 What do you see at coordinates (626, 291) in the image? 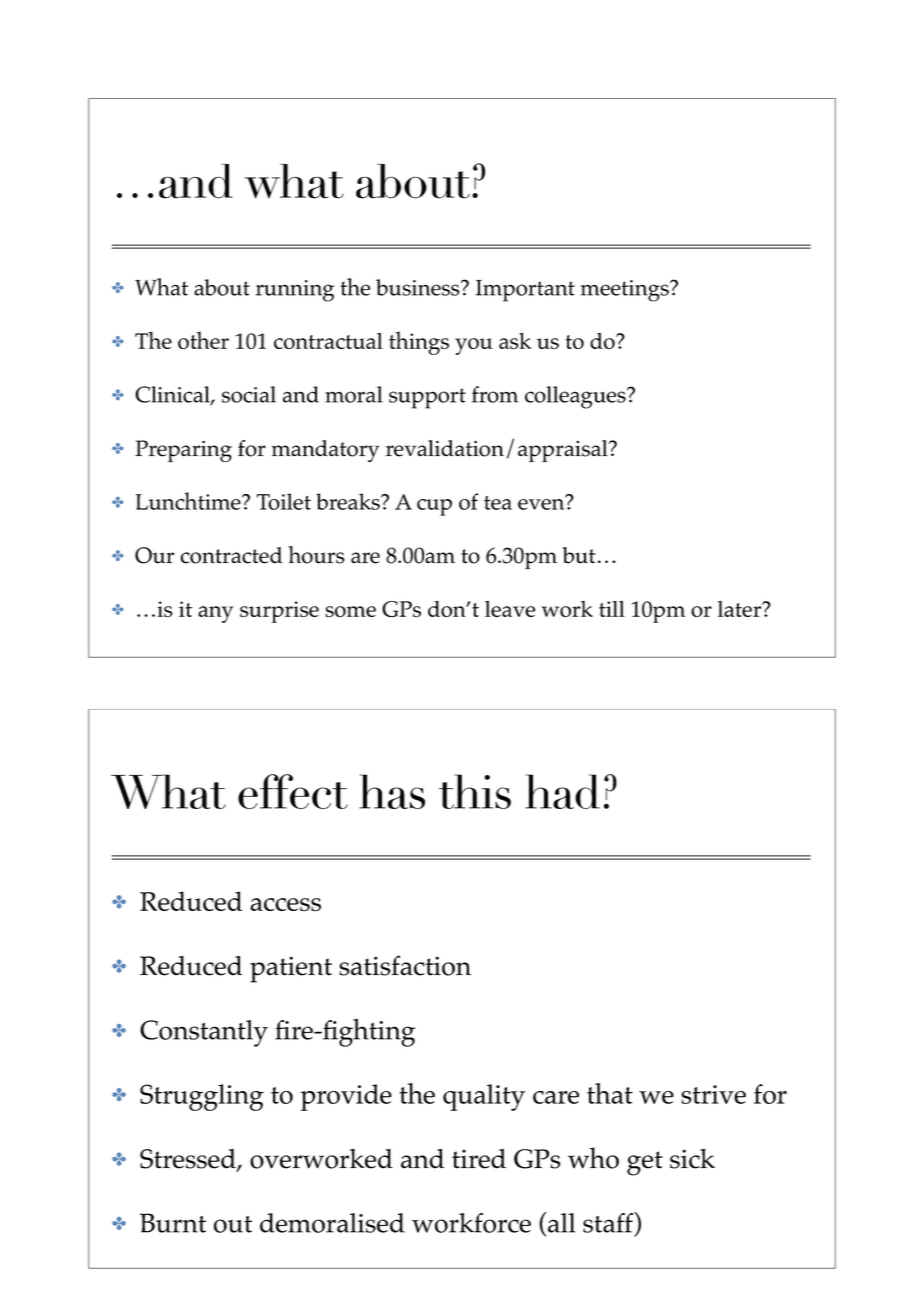
I see `meetings` at bounding box center [626, 291].
